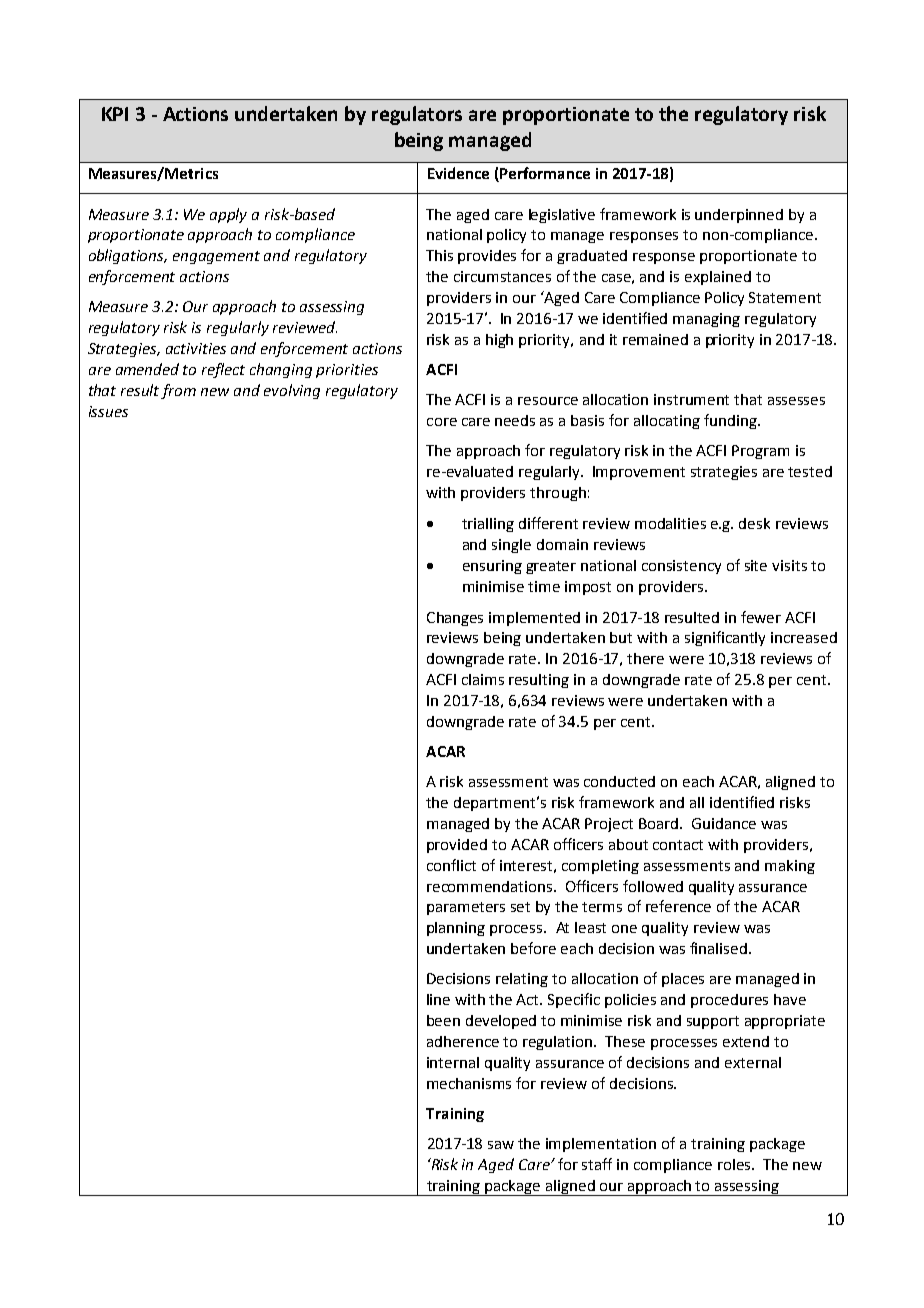 Image resolution: width=924 pixels, height=1308 pixels. What do you see at coordinates (457, 846) in the page?
I see `provided` at bounding box center [457, 846].
